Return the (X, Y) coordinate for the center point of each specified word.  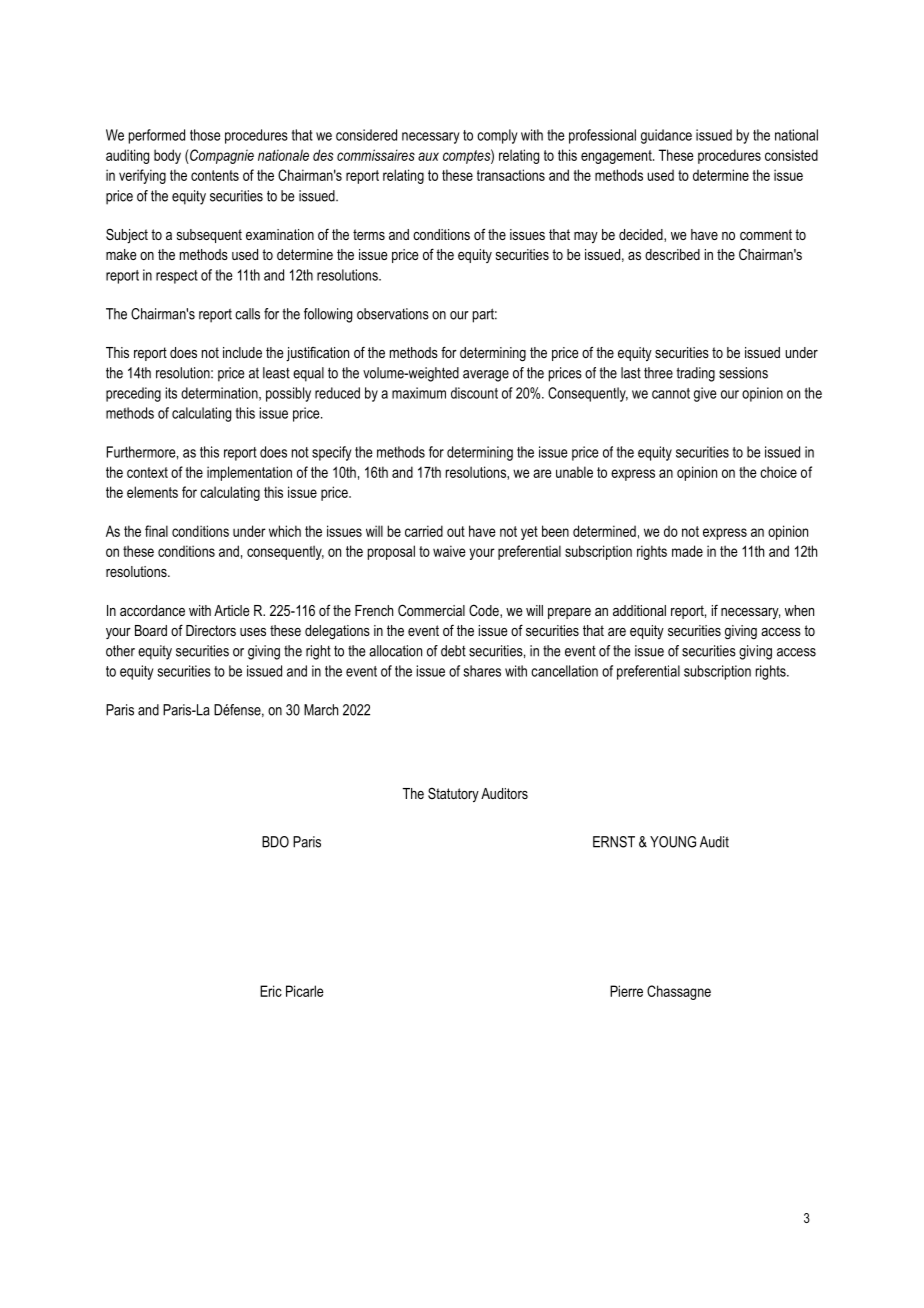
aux (428, 156)
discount (474, 393)
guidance (666, 136)
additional (639, 610)
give (705, 394)
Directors (211, 630)
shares (482, 671)
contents (215, 175)
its (171, 393)
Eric (271, 991)
